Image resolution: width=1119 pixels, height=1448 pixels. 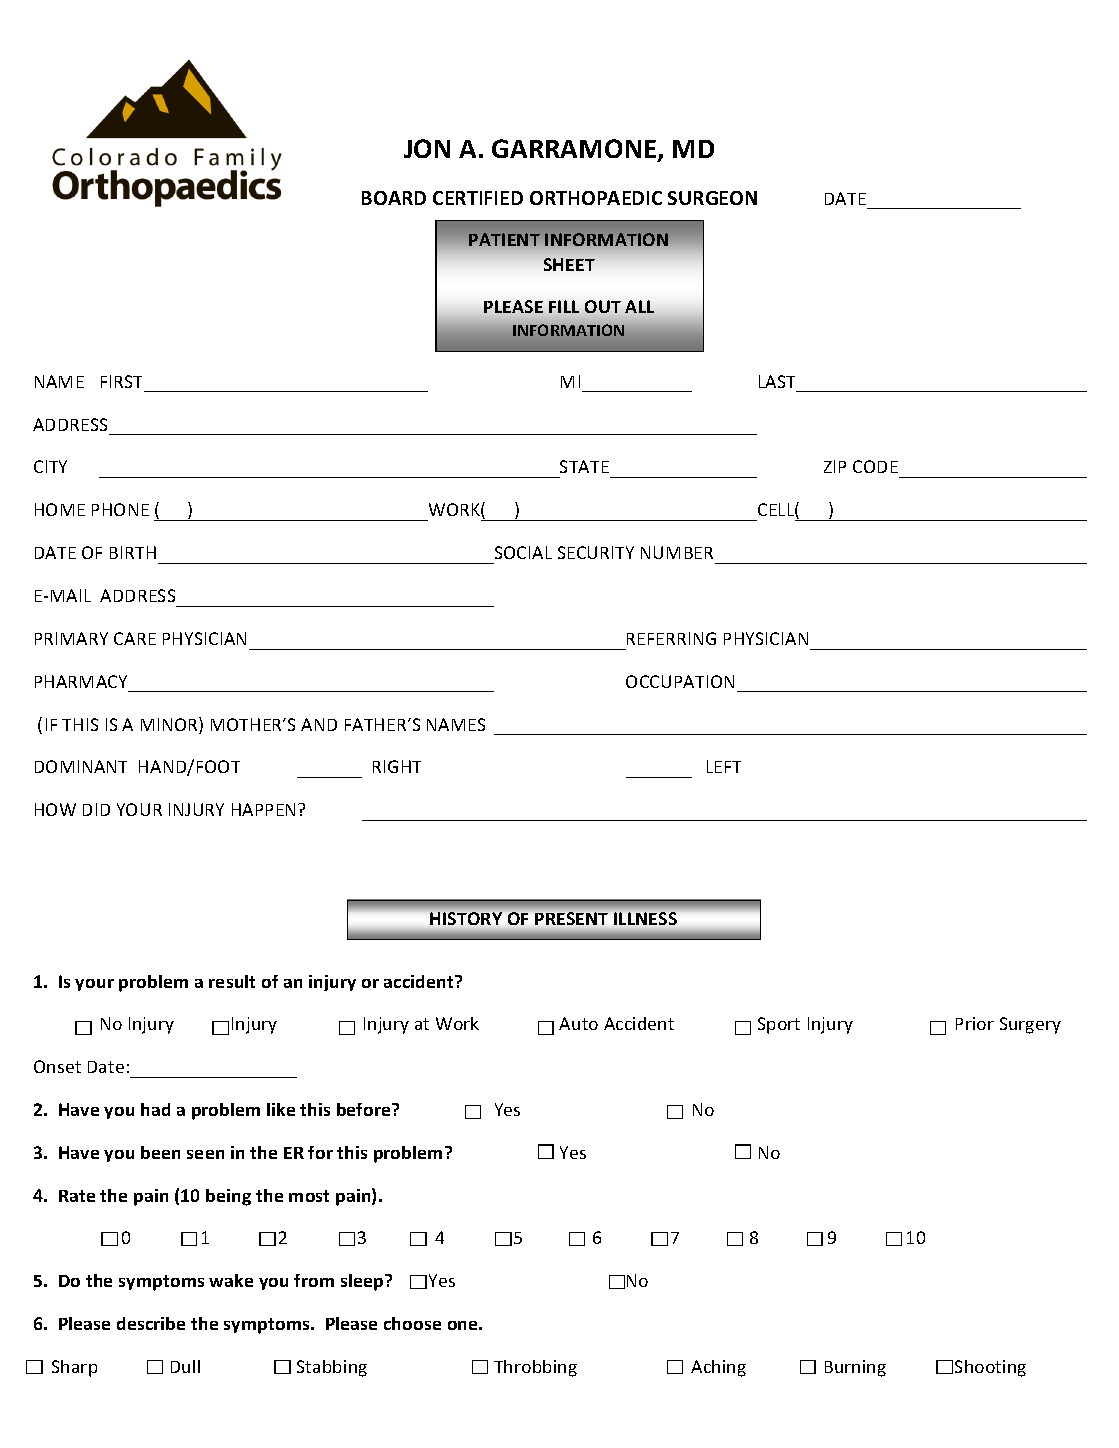 What do you see at coordinates (170, 725) in the document?
I see `MINOR` at bounding box center [170, 725].
